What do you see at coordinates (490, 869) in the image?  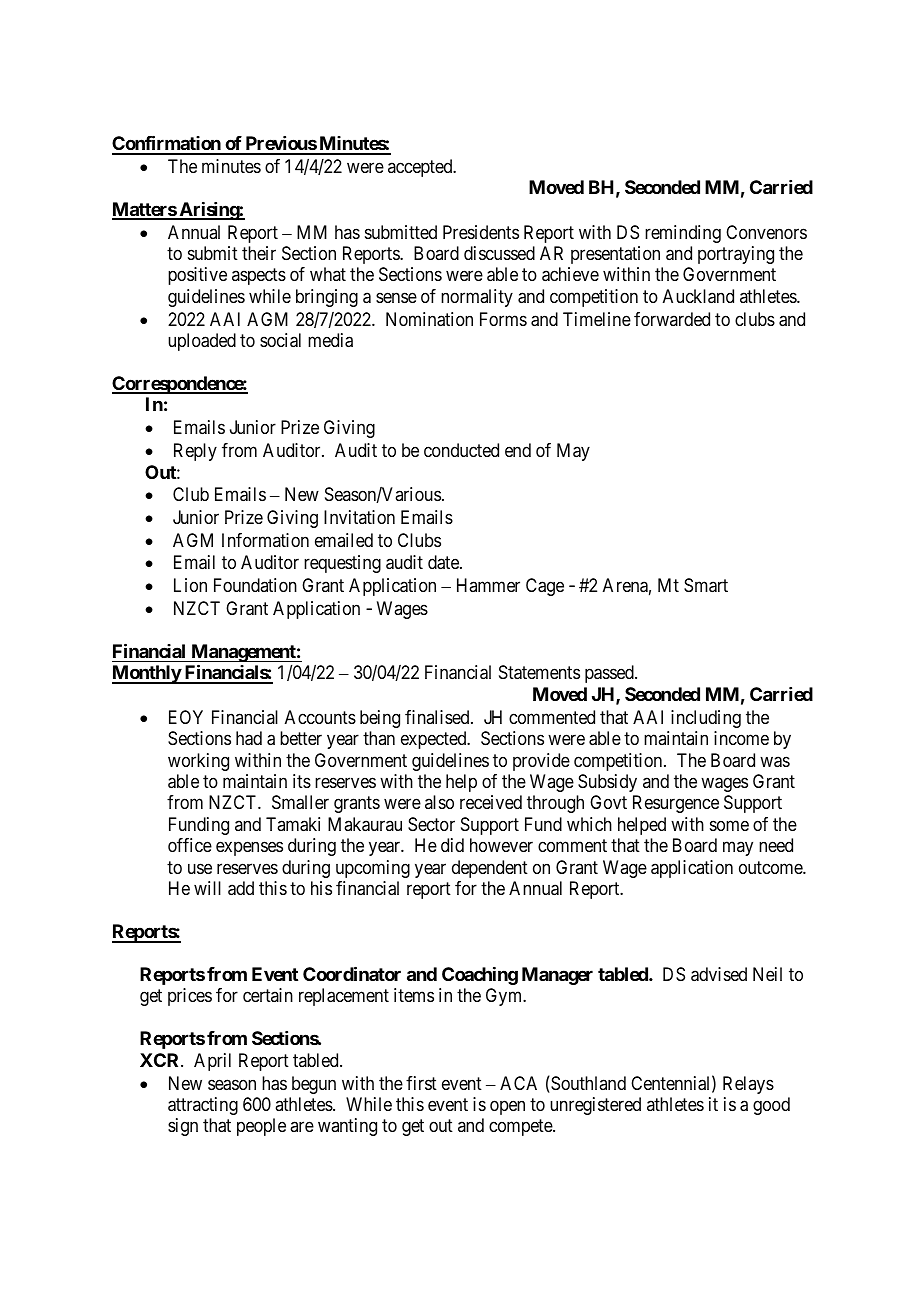 I see `dependent` at bounding box center [490, 869].
